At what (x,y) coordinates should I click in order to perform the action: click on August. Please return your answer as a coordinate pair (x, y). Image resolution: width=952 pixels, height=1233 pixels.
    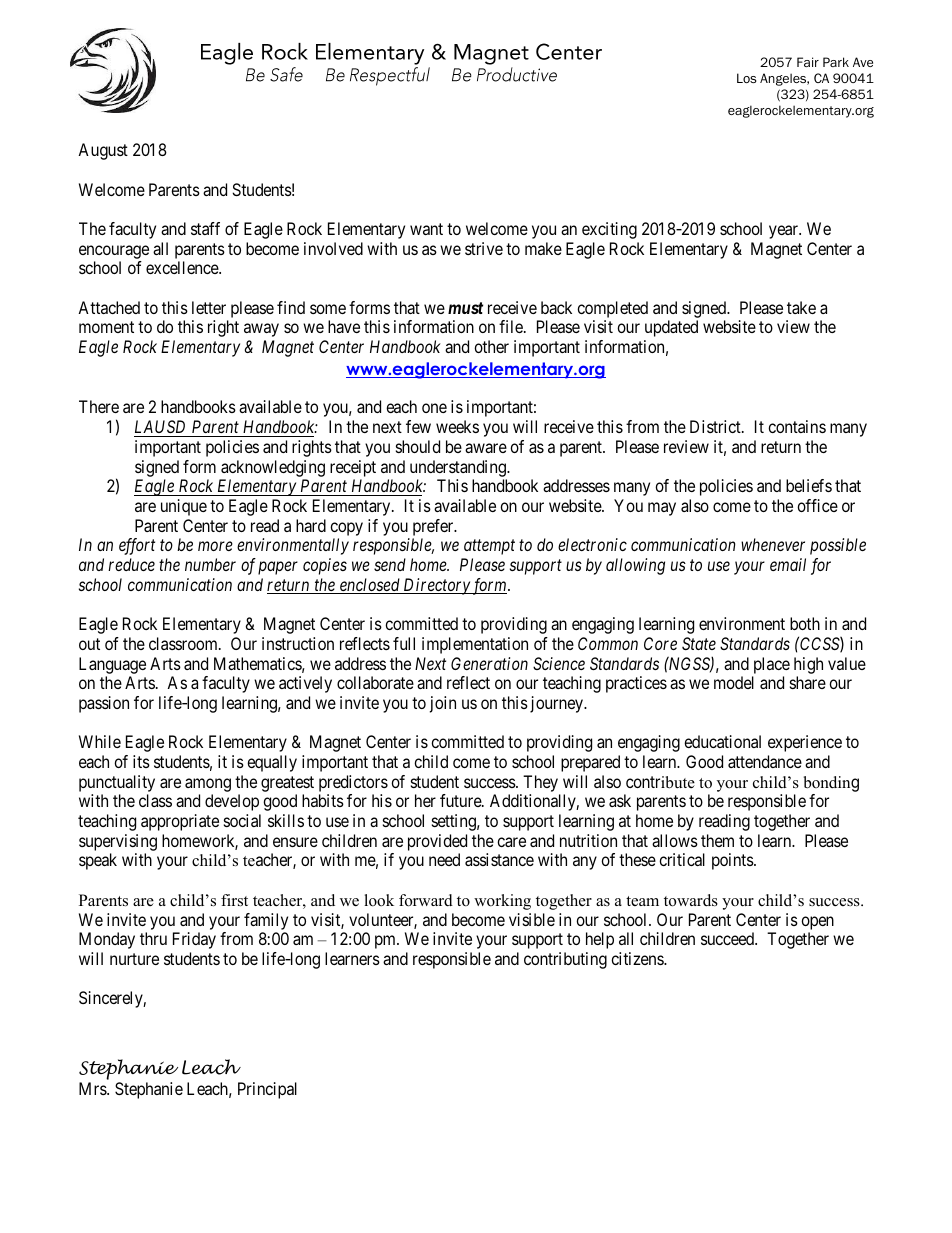
    Looking at the image, I should click on (103, 151).
